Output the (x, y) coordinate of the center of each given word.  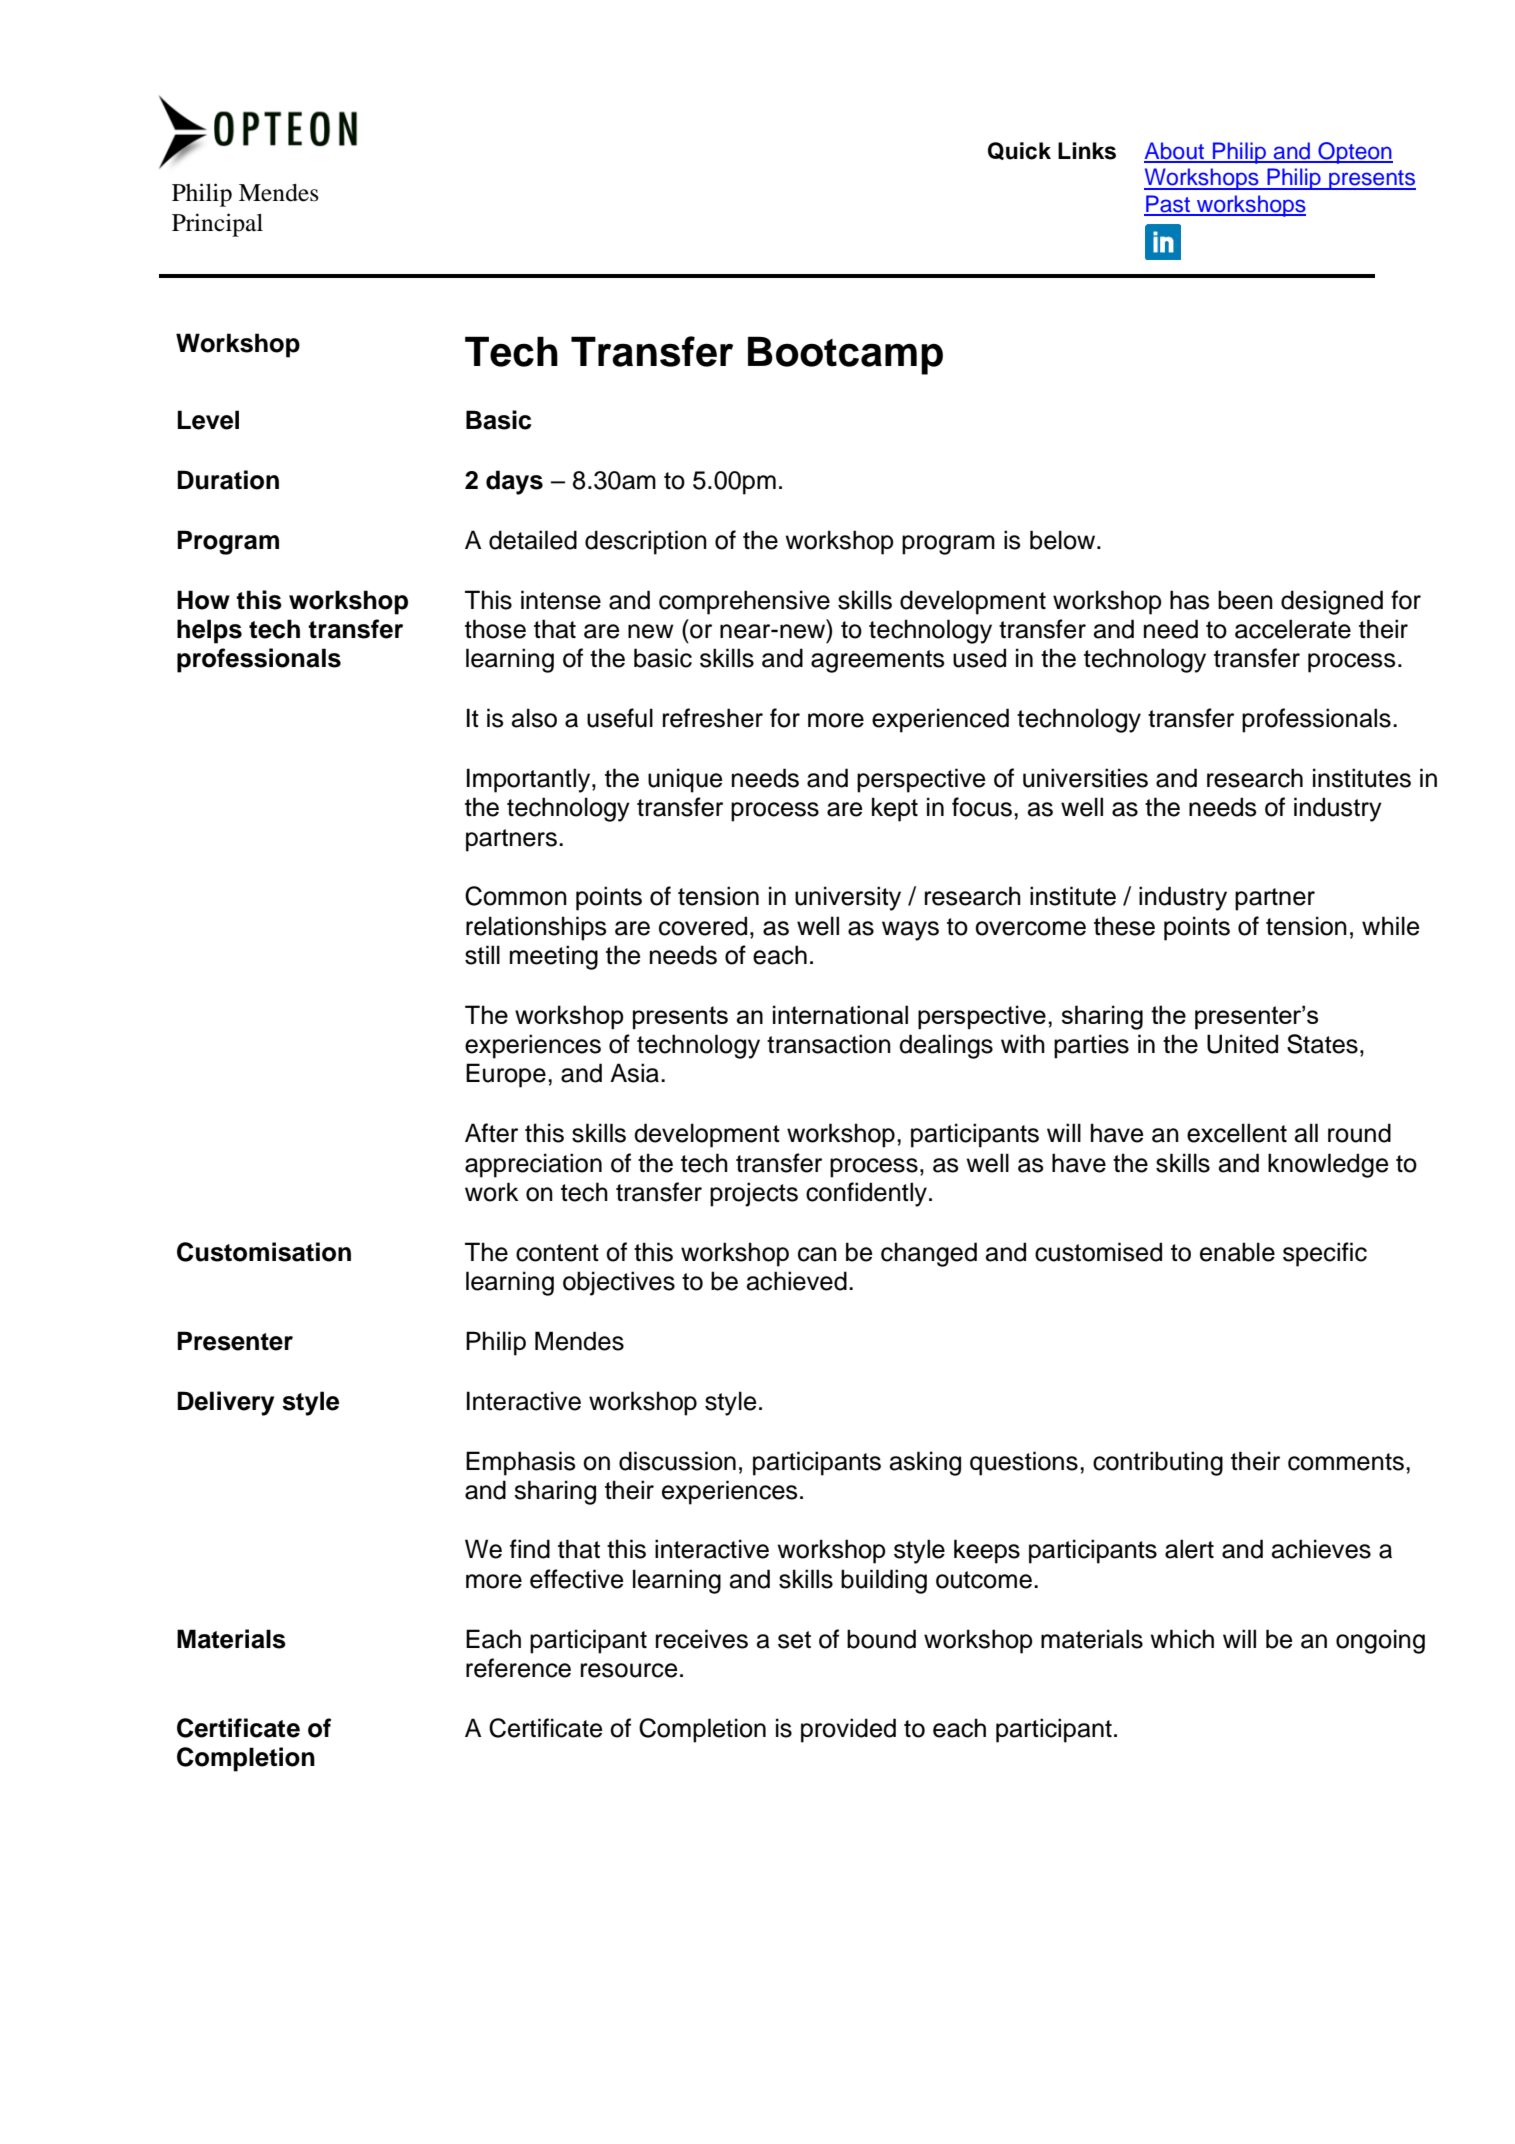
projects (754, 1194)
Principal (217, 225)
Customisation (264, 1252)
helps (209, 631)
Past (1168, 205)
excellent (1237, 1133)
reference (518, 1668)
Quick (1019, 151)
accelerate (1293, 629)
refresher (713, 718)
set (794, 1640)
